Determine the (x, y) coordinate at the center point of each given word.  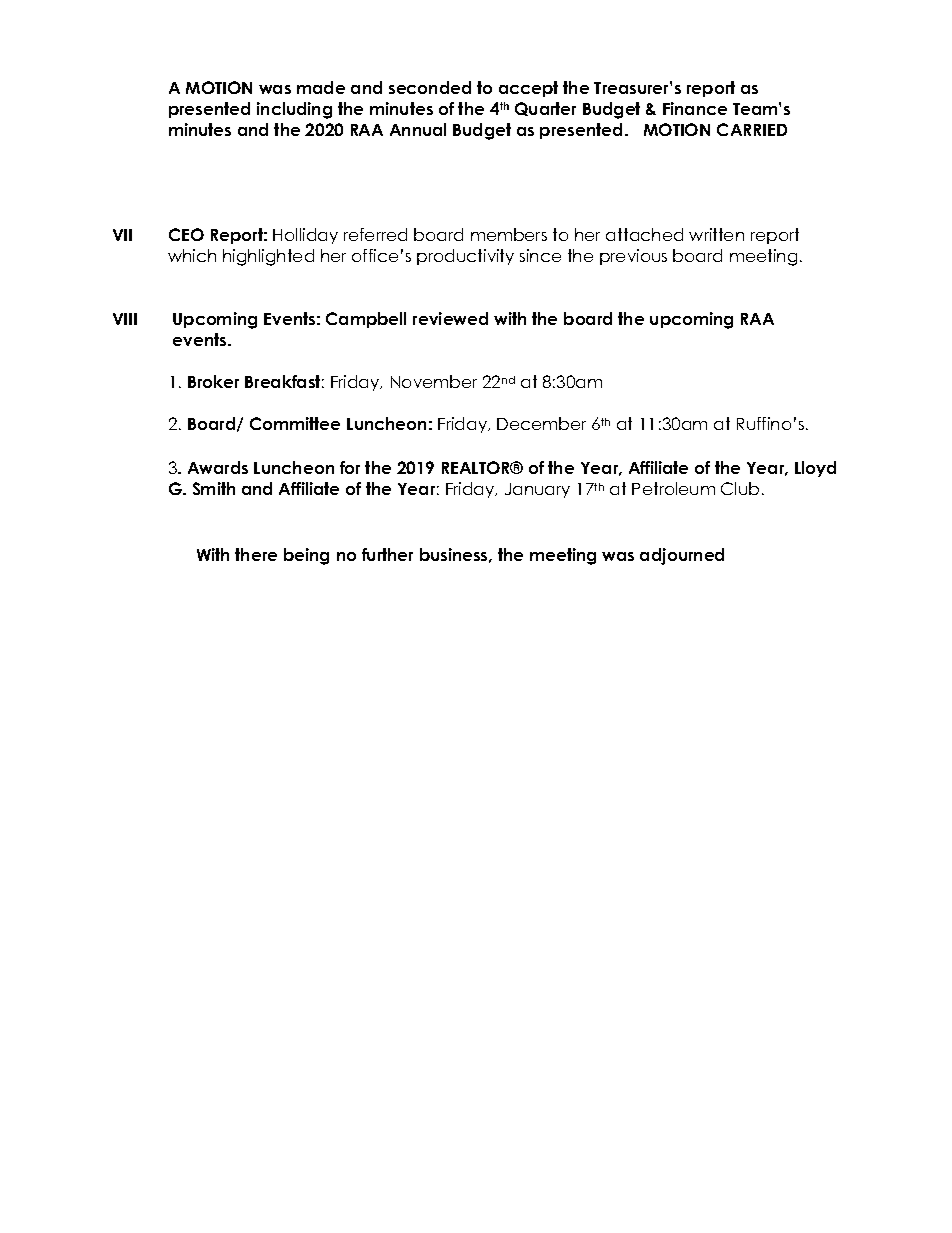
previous (633, 257)
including (294, 110)
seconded (430, 87)
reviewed (450, 318)
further (387, 554)
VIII (125, 319)
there (256, 554)
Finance (695, 108)
